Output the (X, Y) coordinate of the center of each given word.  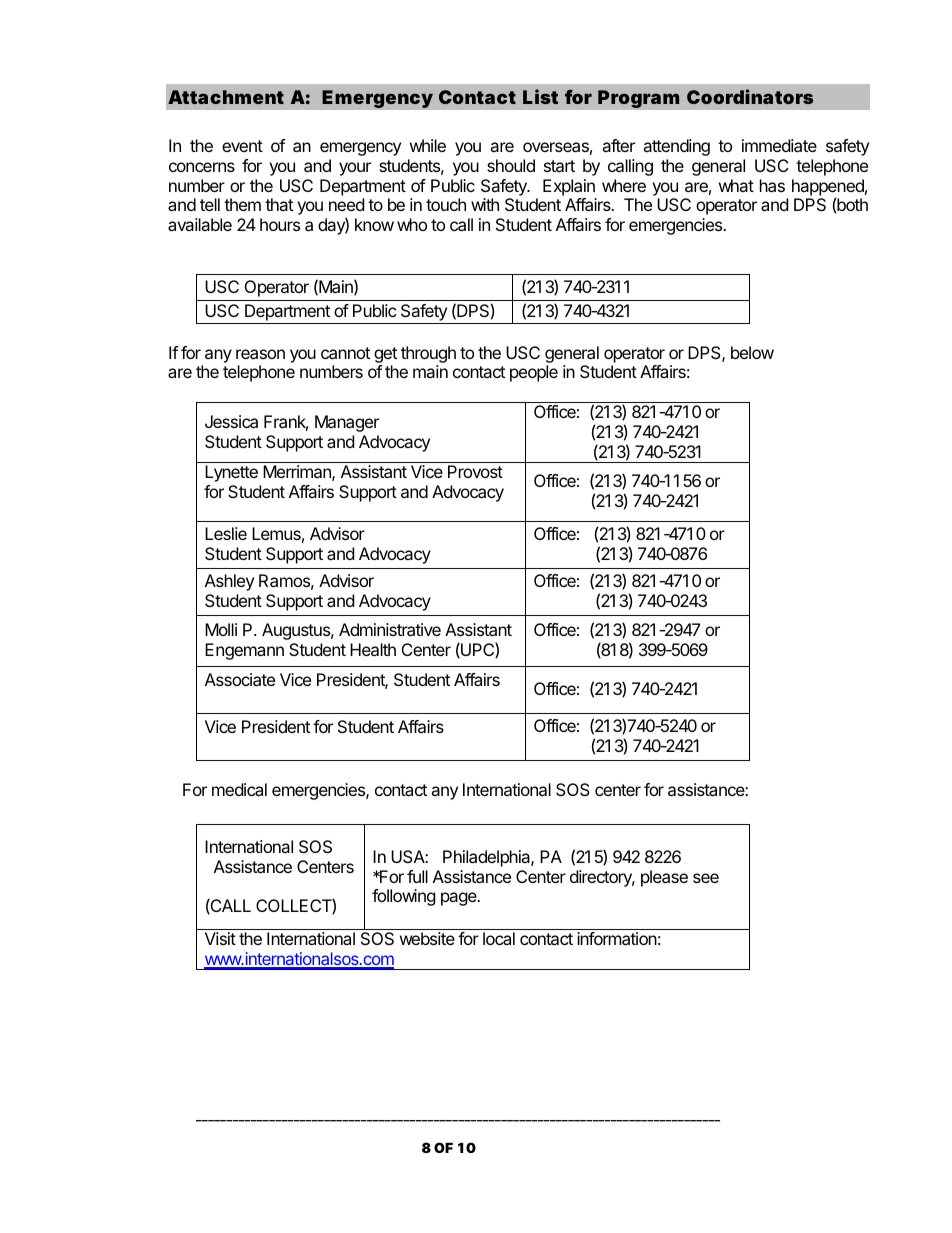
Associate (240, 679)
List (540, 96)
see (706, 878)
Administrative (390, 629)
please (664, 878)
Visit (220, 938)
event (242, 146)
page (460, 899)
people (534, 373)
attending (676, 147)
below (752, 352)
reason (260, 354)
